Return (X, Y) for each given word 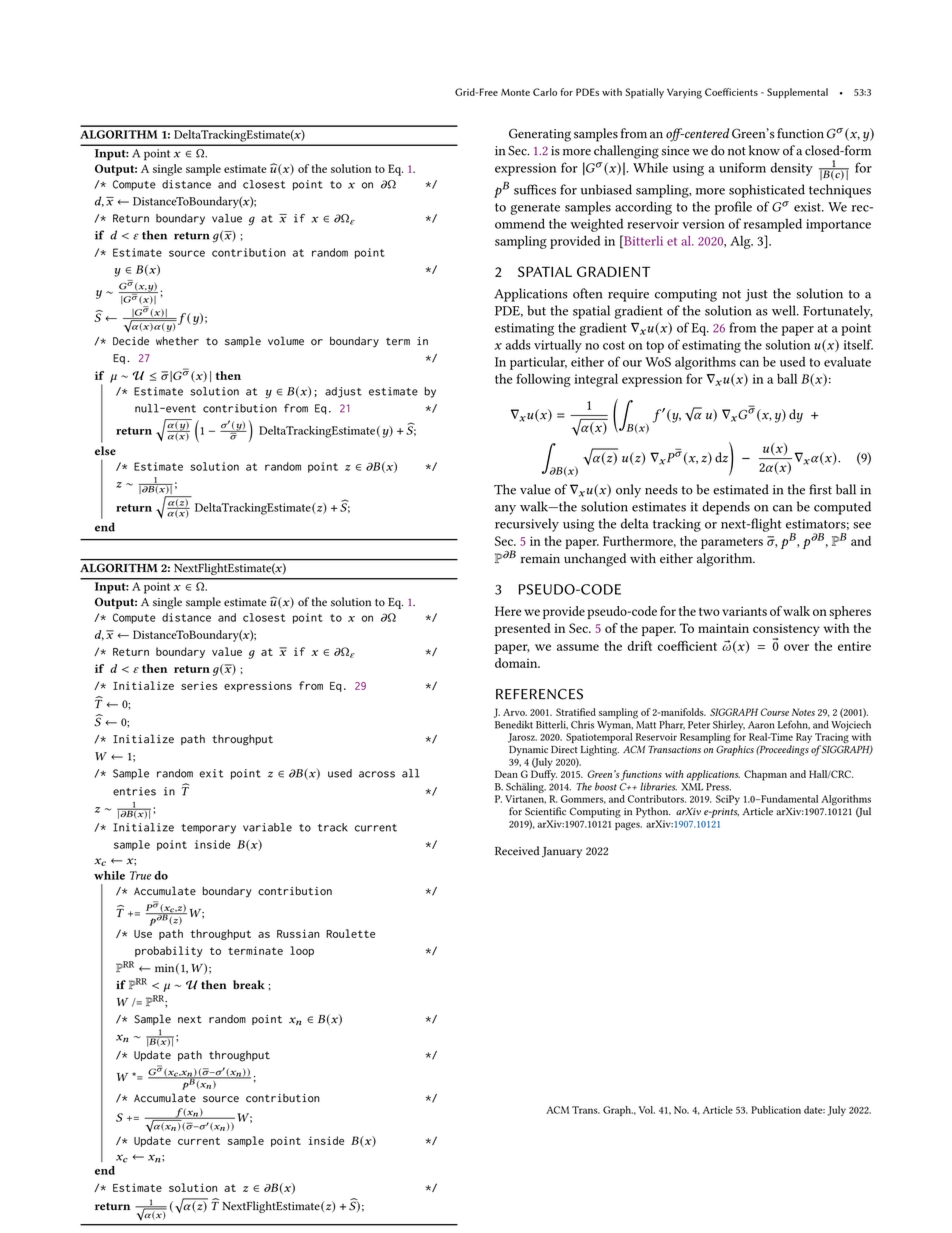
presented (522, 629)
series (199, 685)
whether (177, 341)
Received (517, 851)
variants (744, 611)
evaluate (847, 362)
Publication (776, 1110)
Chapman (765, 775)
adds (518, 344)
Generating (540, 135)
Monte (515, 92)
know (764, 150)
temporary (208, 829)
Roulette (350, 933)
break (249, 985)
